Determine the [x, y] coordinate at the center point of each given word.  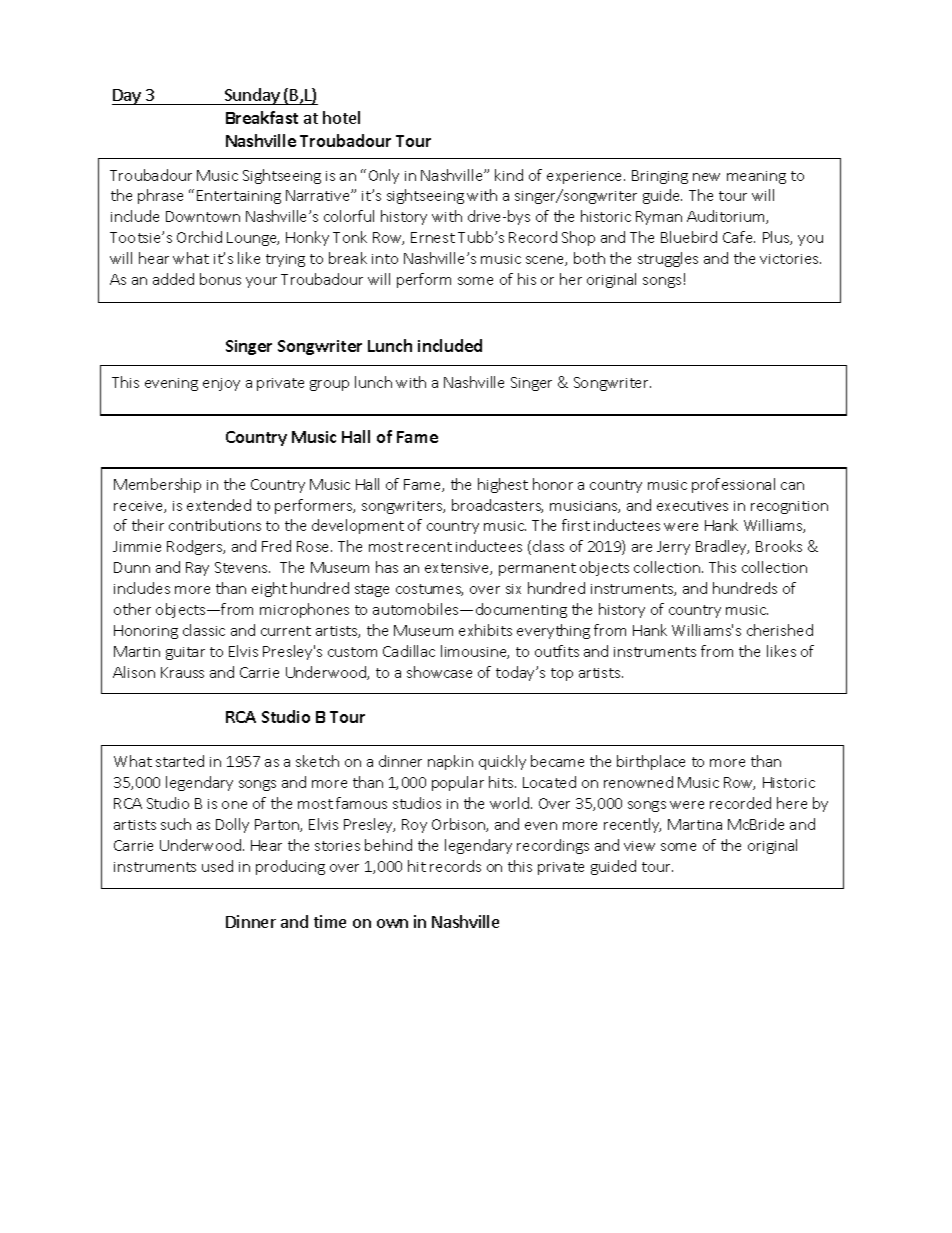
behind [388, 845]
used [217, 866]
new [706, 177]
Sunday [252, 96]
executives [692, 506]
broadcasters [497, 506]
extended [219, 505]
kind [509, 175]
